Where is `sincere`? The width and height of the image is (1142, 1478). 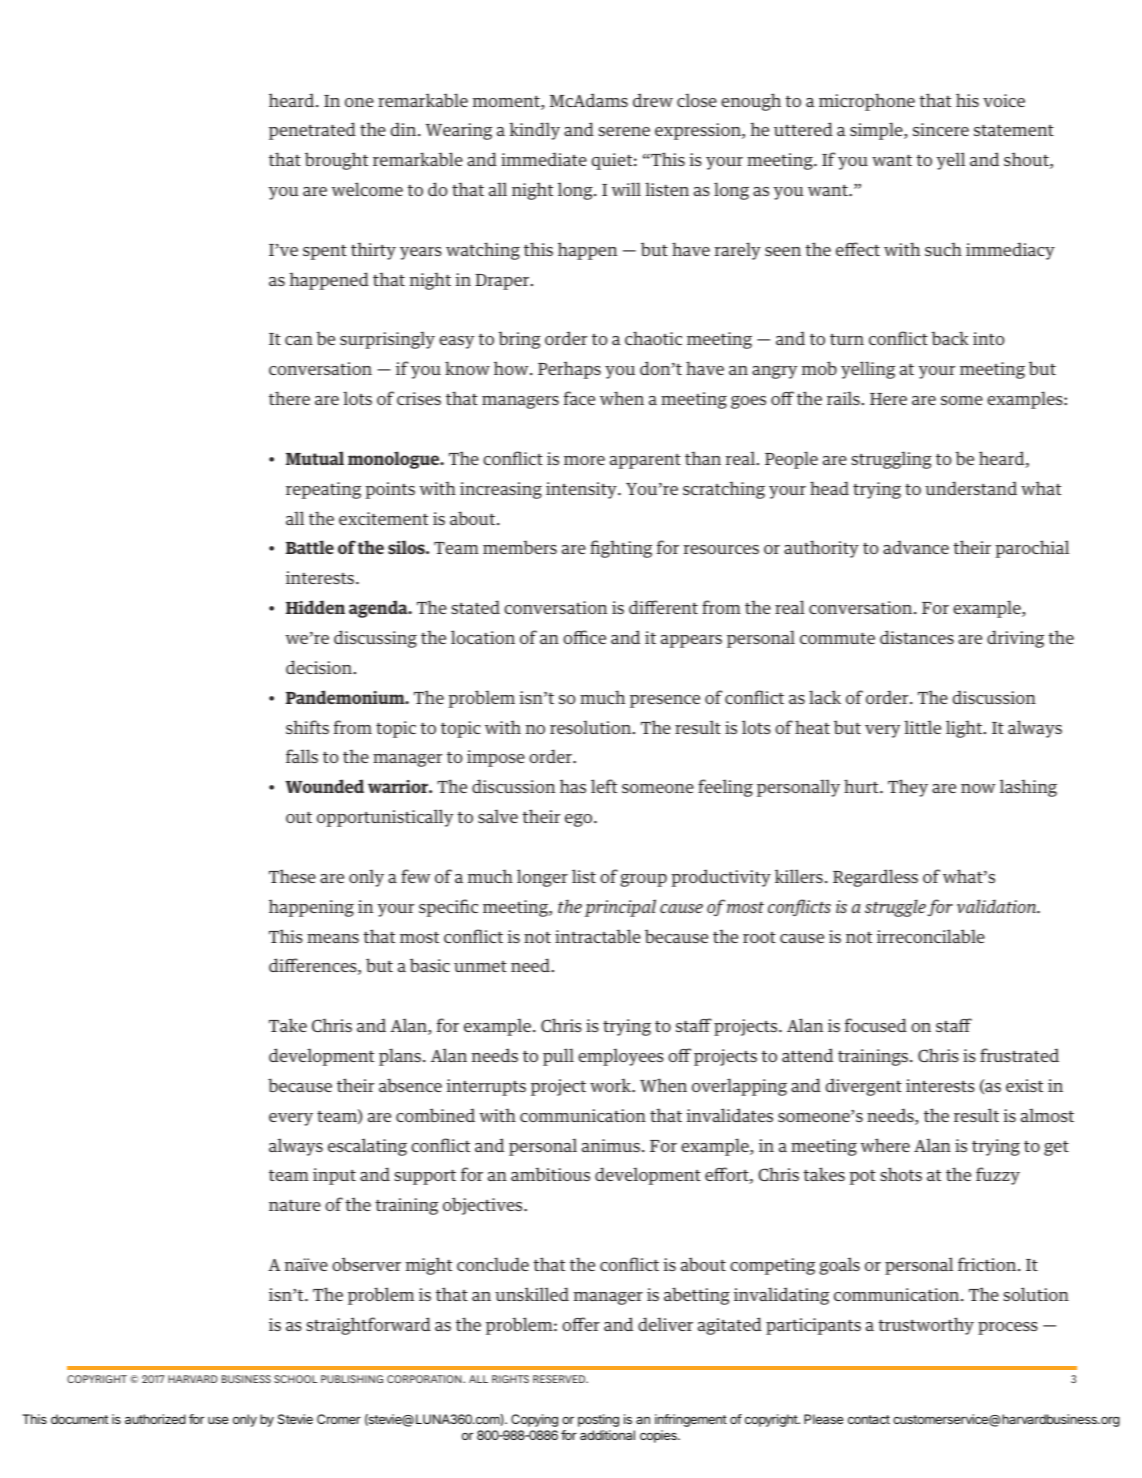
sincere is located at coordinates (941, 129).
